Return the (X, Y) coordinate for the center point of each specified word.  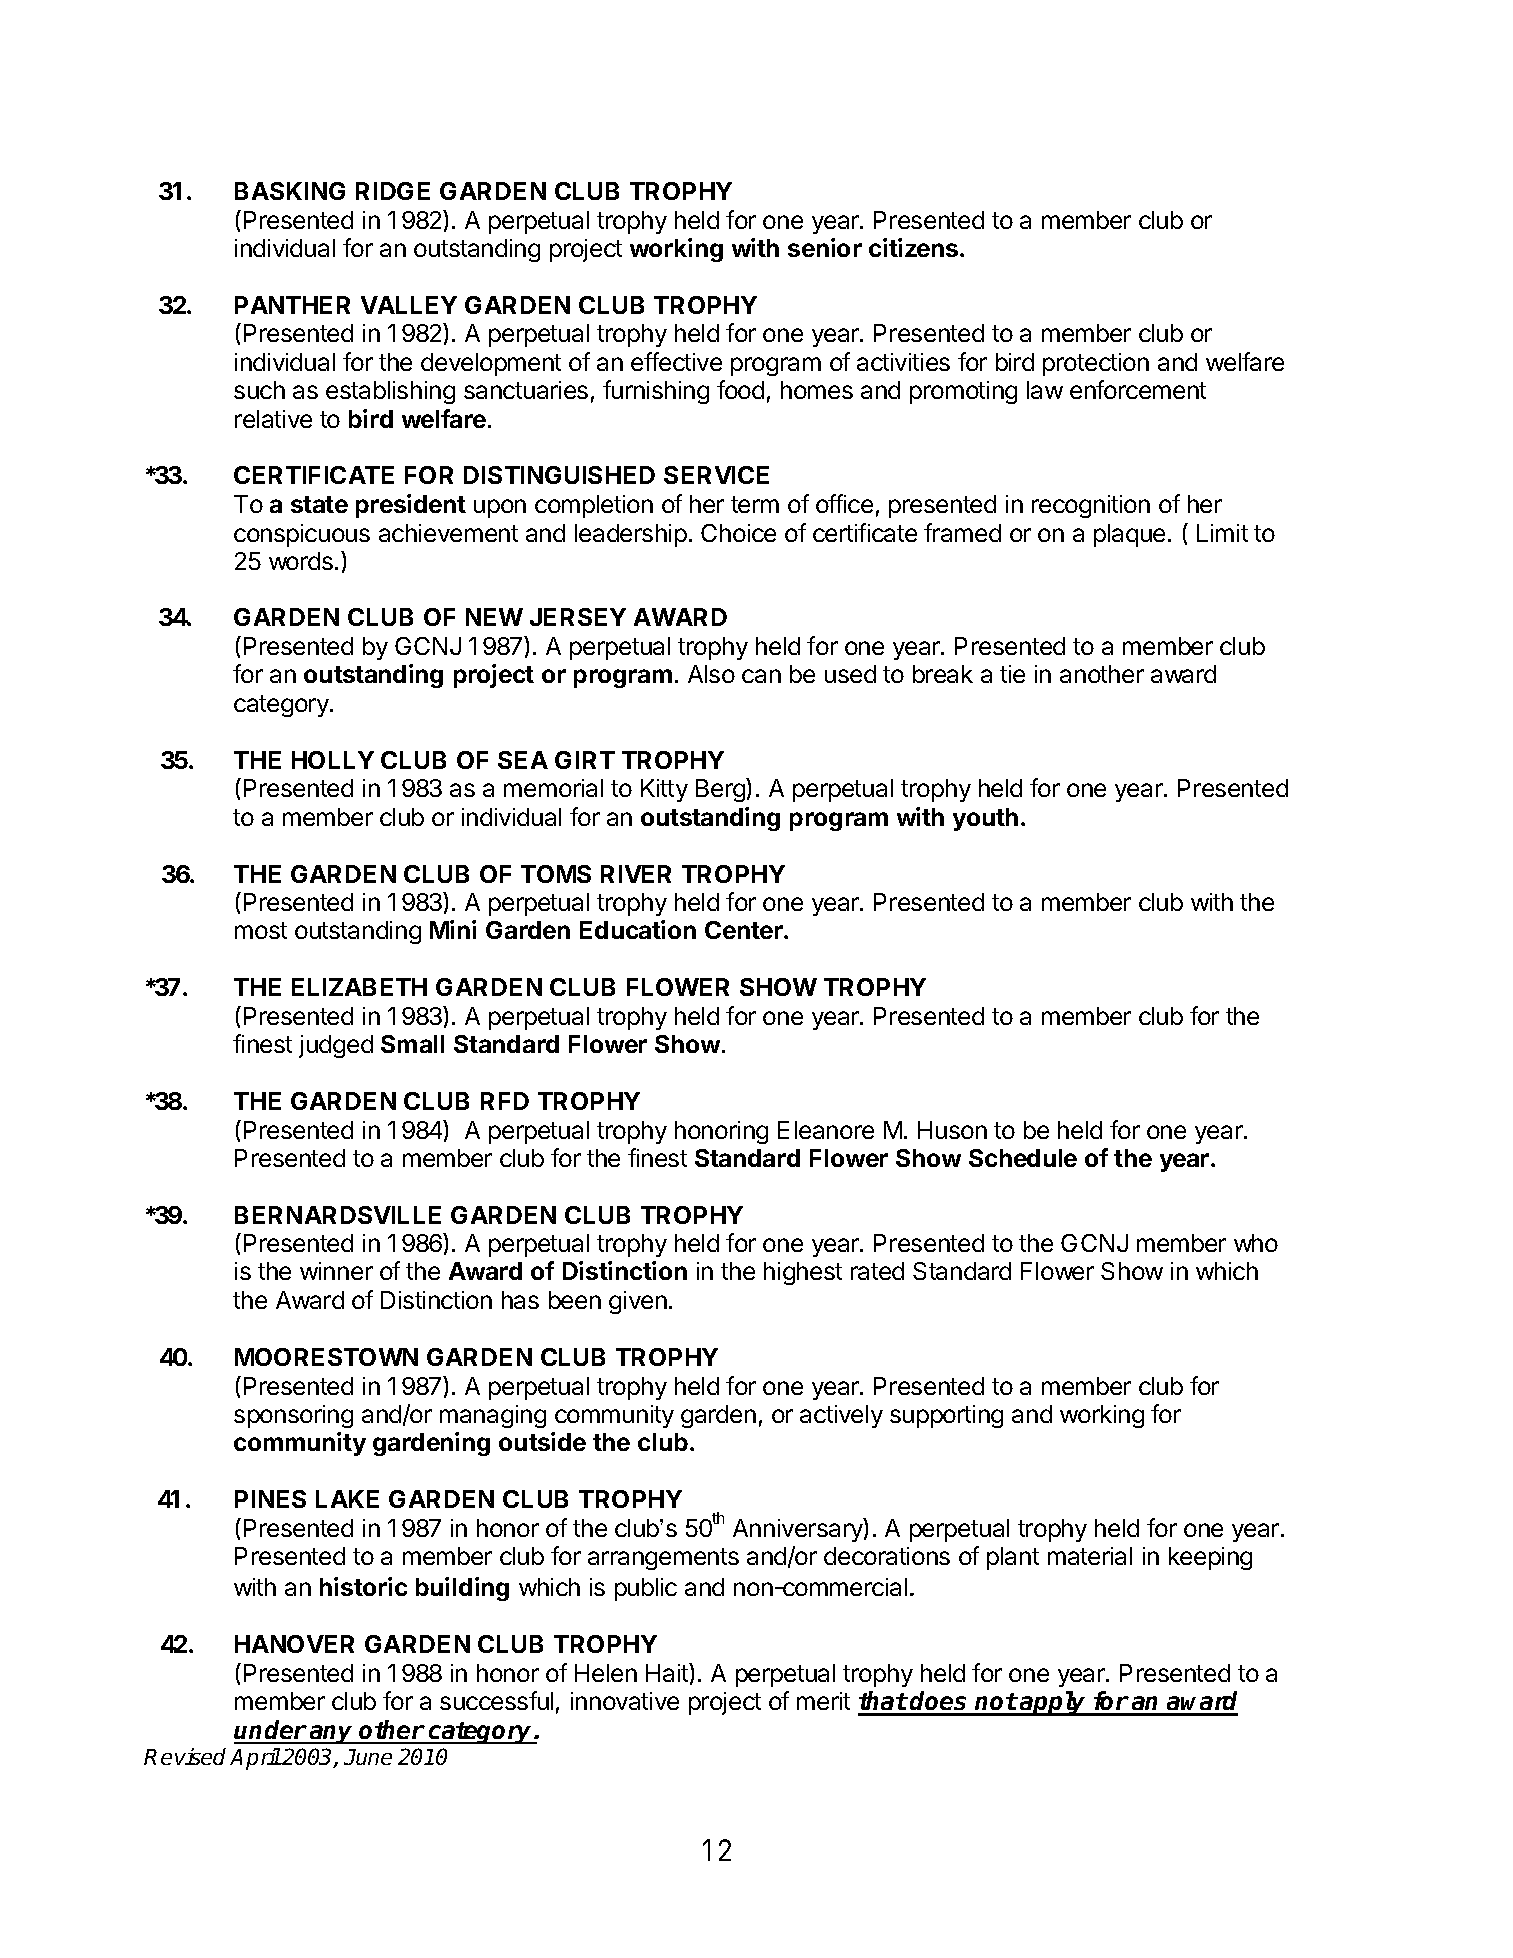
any (332, 1734)
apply (1053, 1703)
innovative (625, 1701)
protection (1096, 364)
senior (825, 247)
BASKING (290, 191)
